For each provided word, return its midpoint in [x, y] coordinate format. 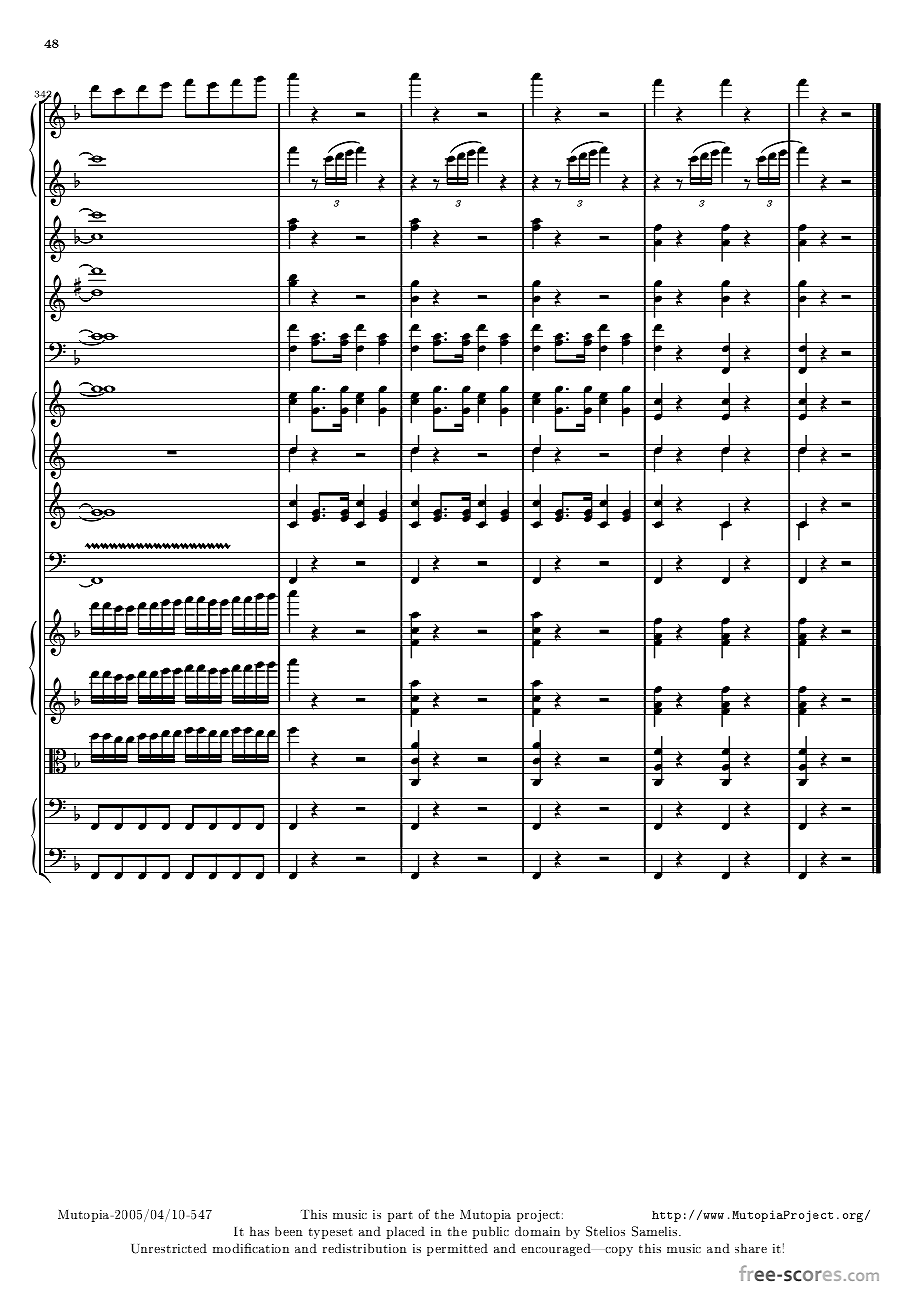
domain [537, 1231]
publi [489, 1232]
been [289, 1231]
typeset [331, 1233]
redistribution [365, 1248]
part [400, 1216]
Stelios [605, 1231]
